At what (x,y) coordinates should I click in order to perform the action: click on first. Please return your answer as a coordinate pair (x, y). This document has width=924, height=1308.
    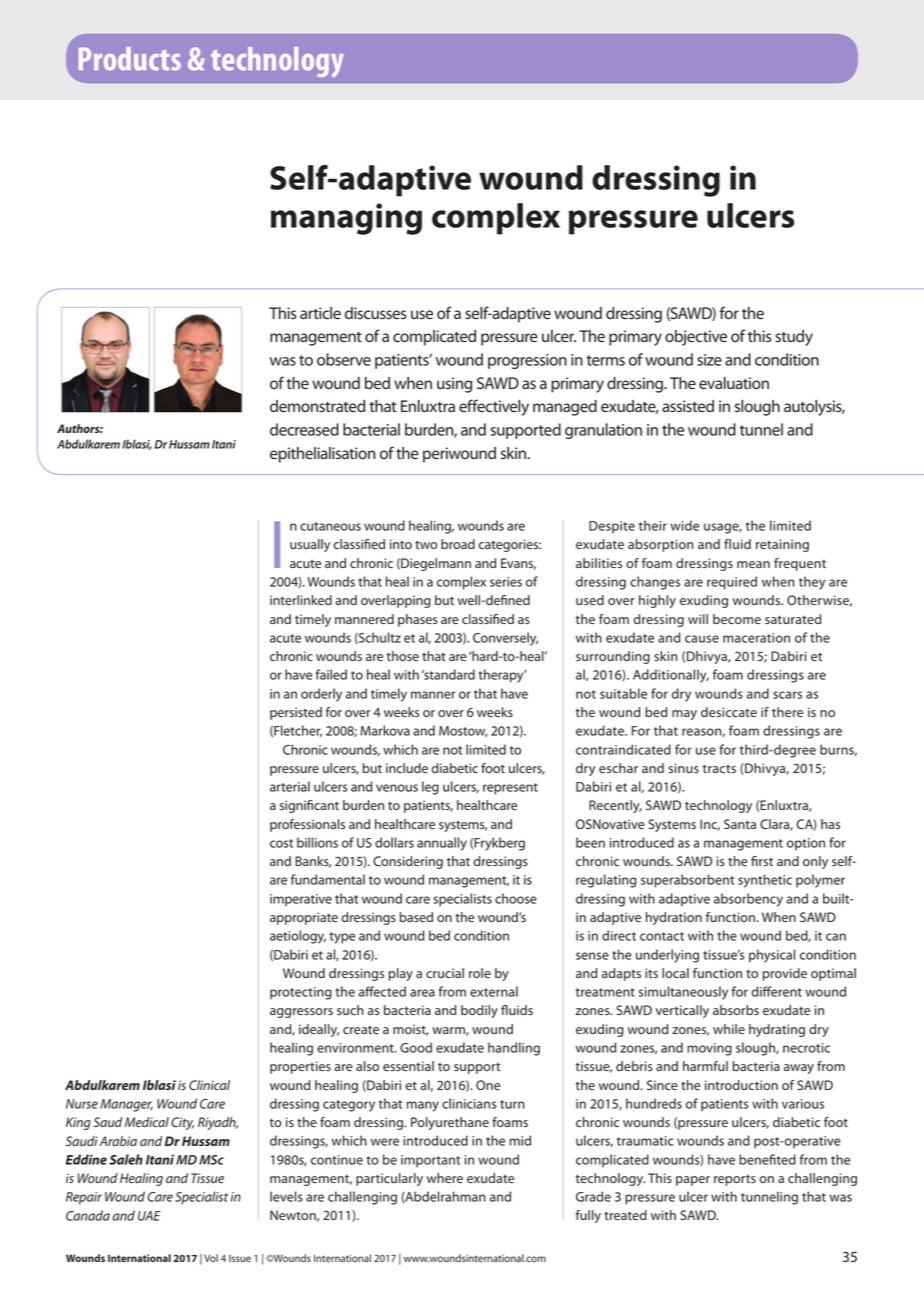
    Looking at the image, I should click on (762, 861).
